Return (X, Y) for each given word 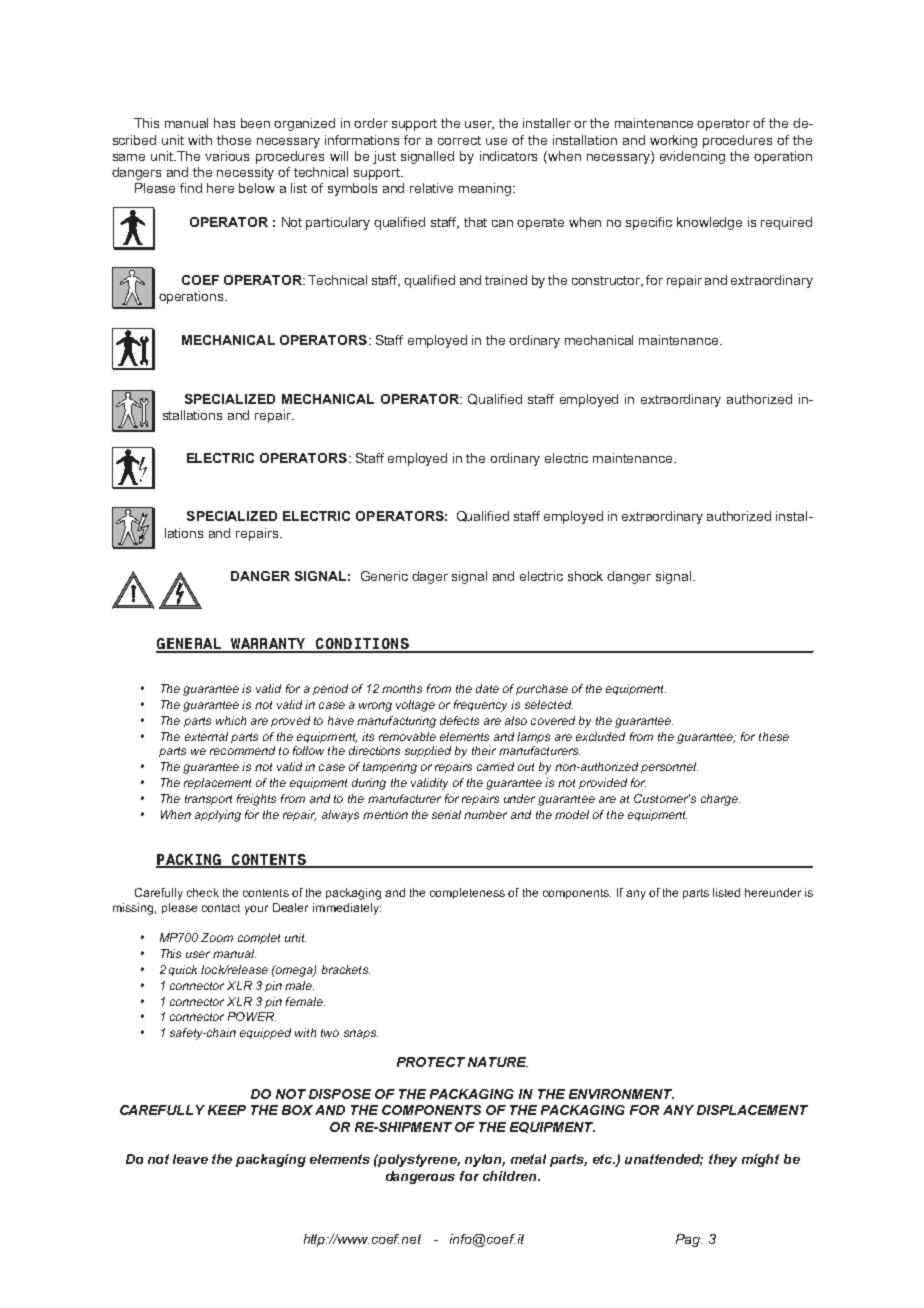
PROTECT (431, 1062)
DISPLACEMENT (752, 1110)
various (227, 156)
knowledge (709, 223)
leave (190, 1159)
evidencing (692, 157)
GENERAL (189, 645)
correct (459, 140)
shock (585, 576)
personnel (669, 767)
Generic (384, 576)
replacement (217, 783)
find (191, 188)
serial (446, 814)
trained (506, 280)
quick (183, 970)
